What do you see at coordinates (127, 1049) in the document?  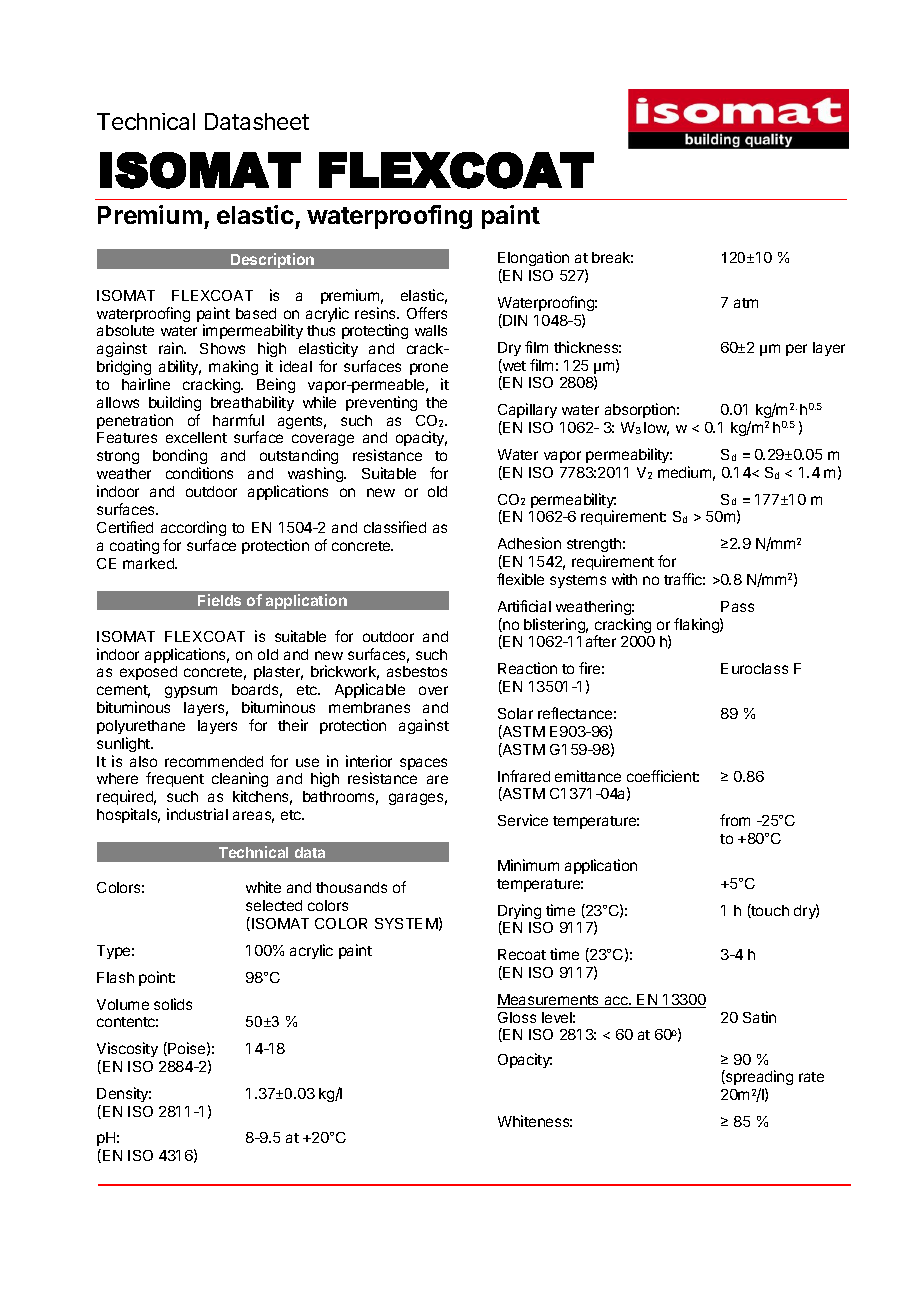 I see `Viscosity` at bounding box center [127, 1049].
